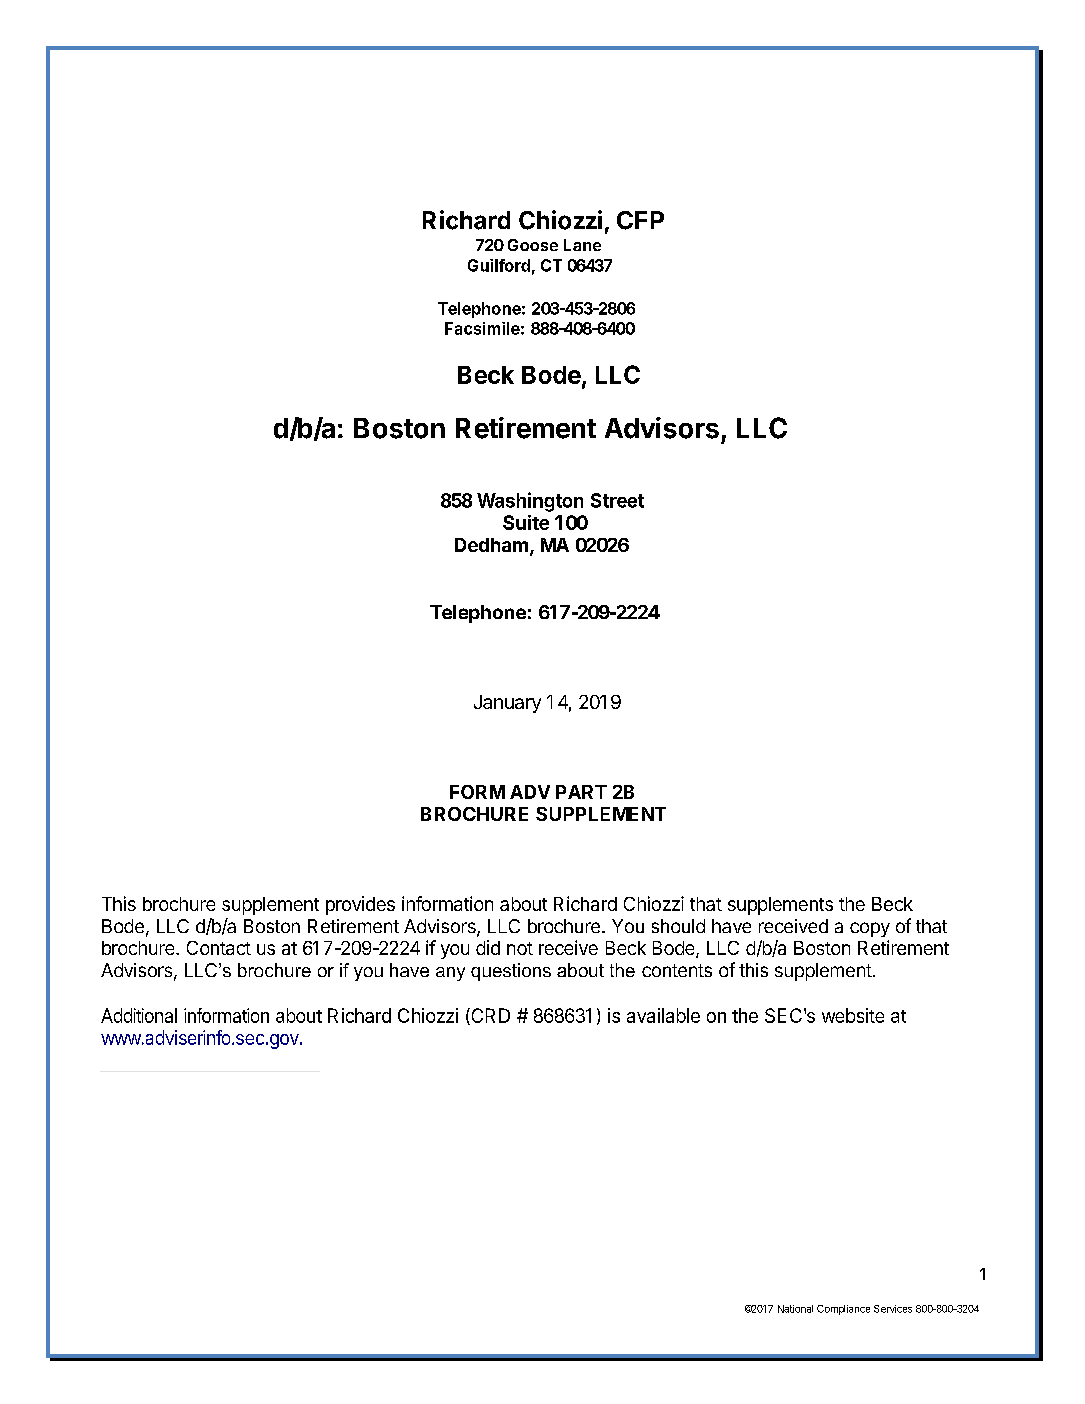 The height and width of the document is (1404, 1085). What do you see at coordinates (499, 265) in the document?
I see `Guilford` at bounding box center [499, 265].
